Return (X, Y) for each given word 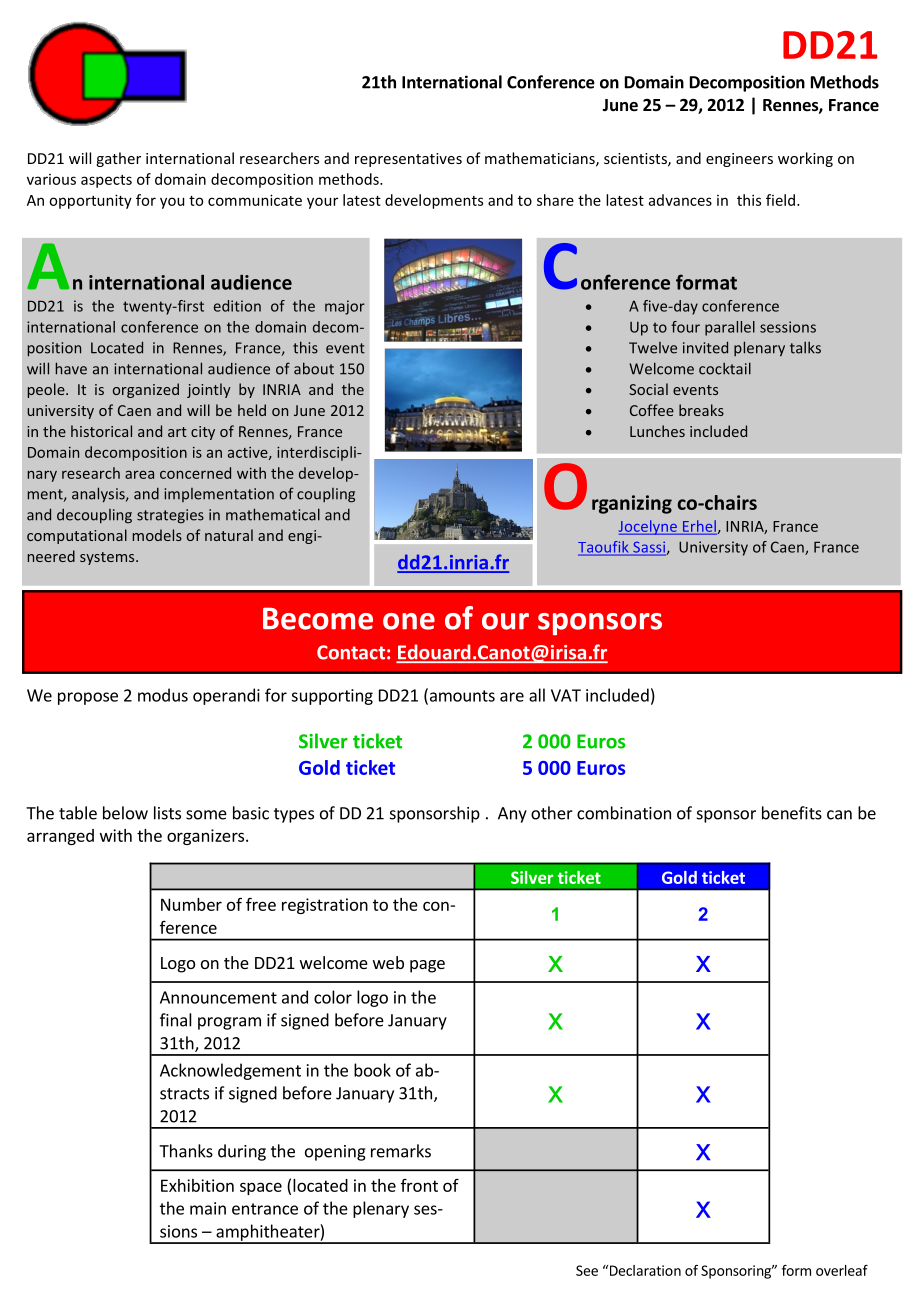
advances (680, 200)
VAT (566, 695)
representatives (408, 160)
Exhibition (197, 1185)
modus (163, 695)
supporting (332, 697)
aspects (106, 181)
